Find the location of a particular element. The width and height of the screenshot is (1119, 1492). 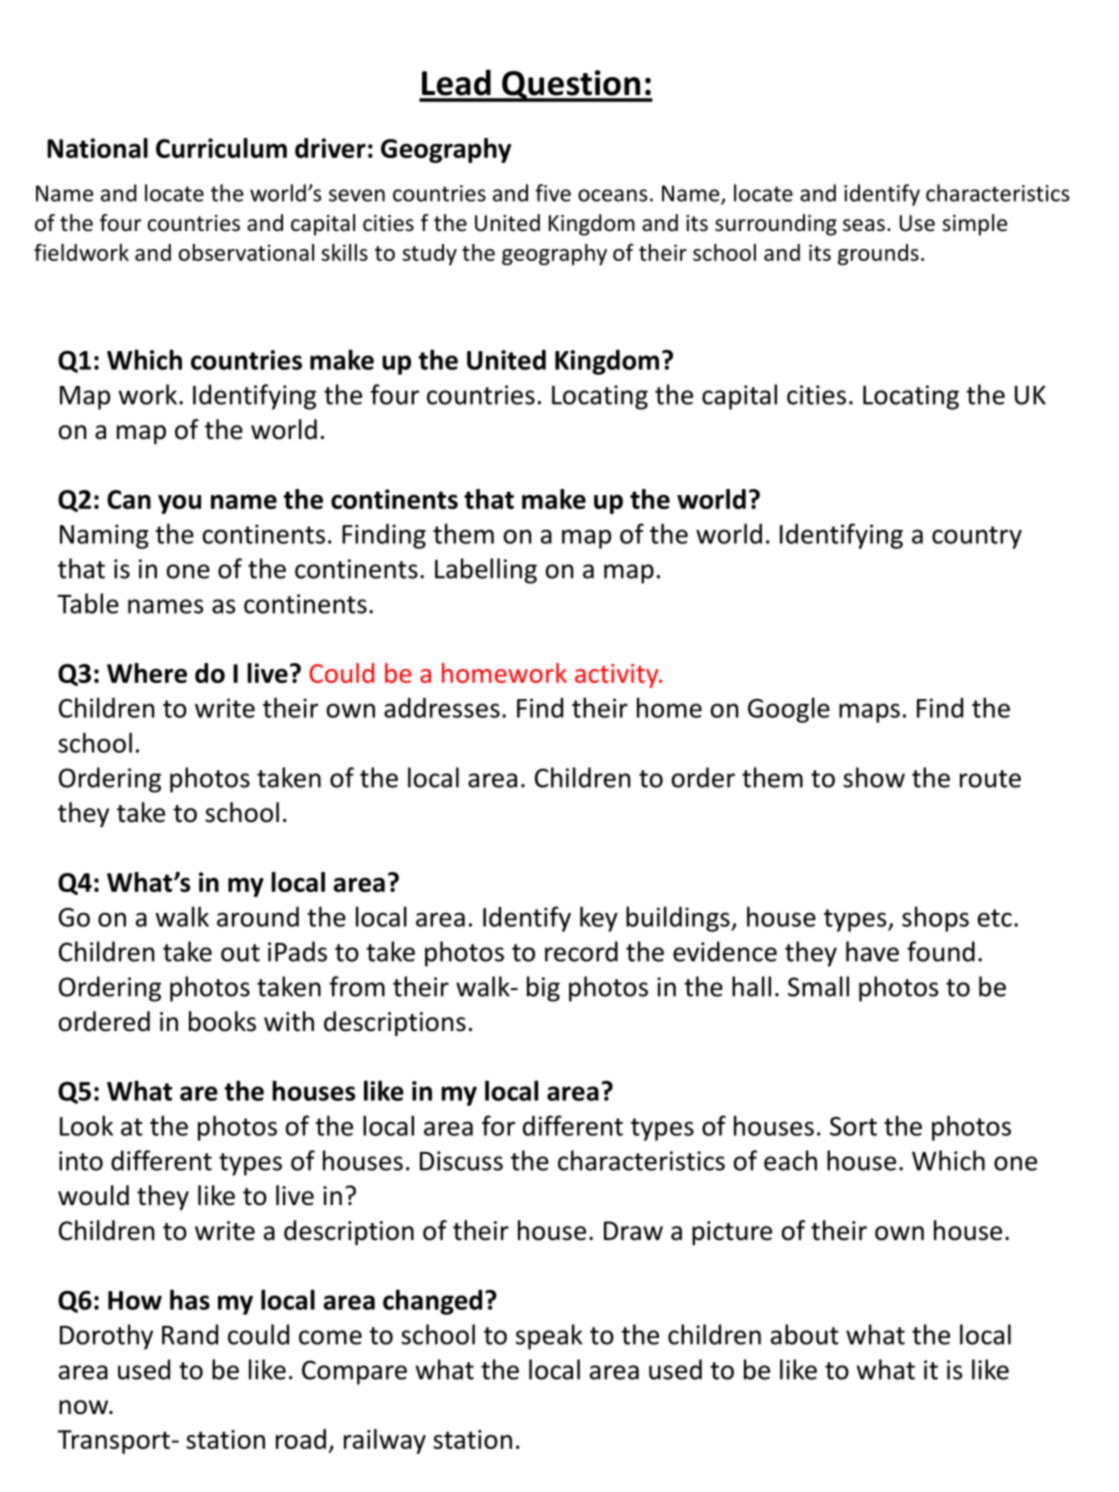

record is located at coordinates (581, 951).
